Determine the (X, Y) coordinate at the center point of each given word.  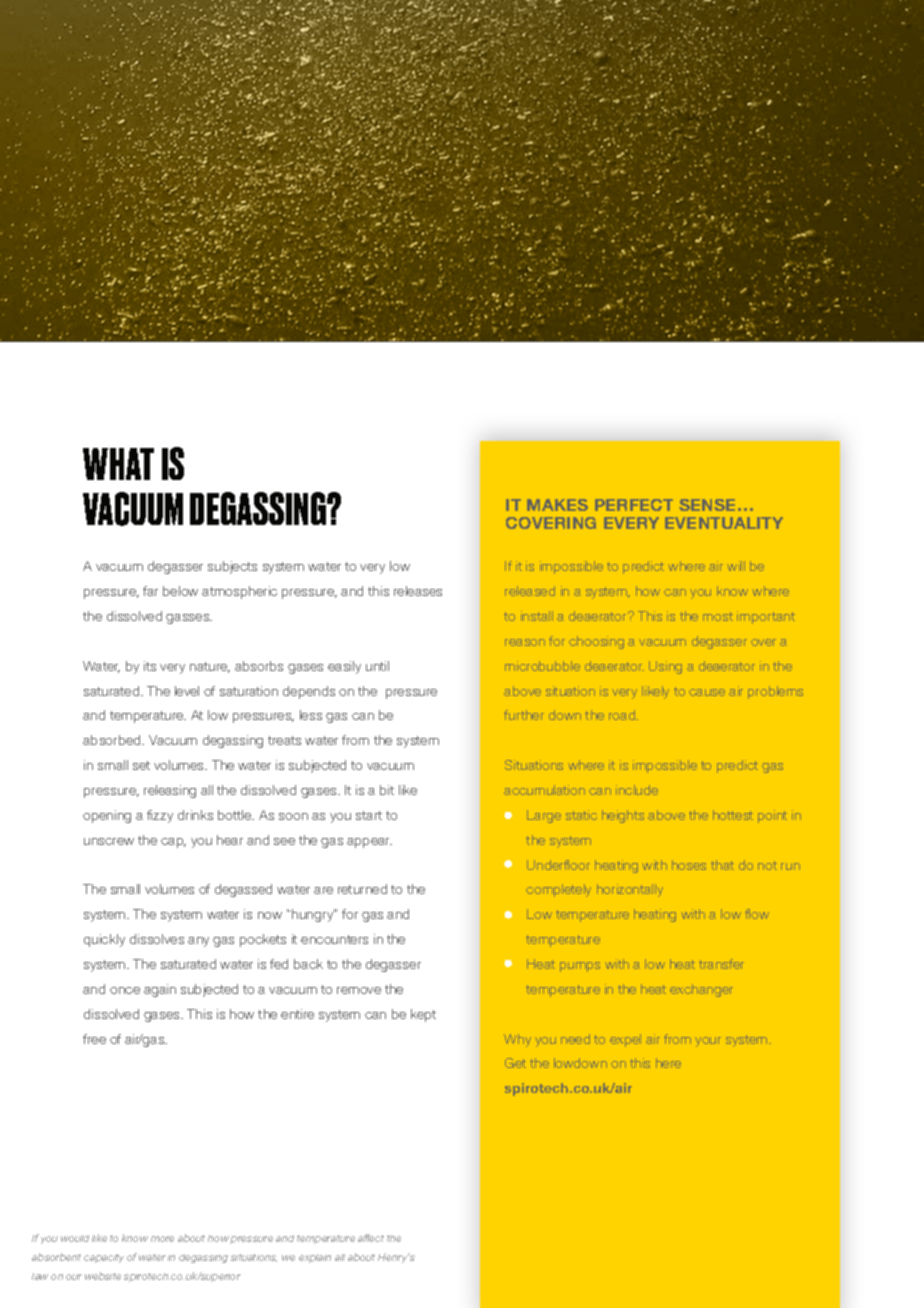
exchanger (701, 990)
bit (387, 790)
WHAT (118, 464)
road (623, 715)
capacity (104, 1258)
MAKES (557, 505)
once (125, 990)
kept (423, 1015)
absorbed (113, 740)
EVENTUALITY (724, 523)
